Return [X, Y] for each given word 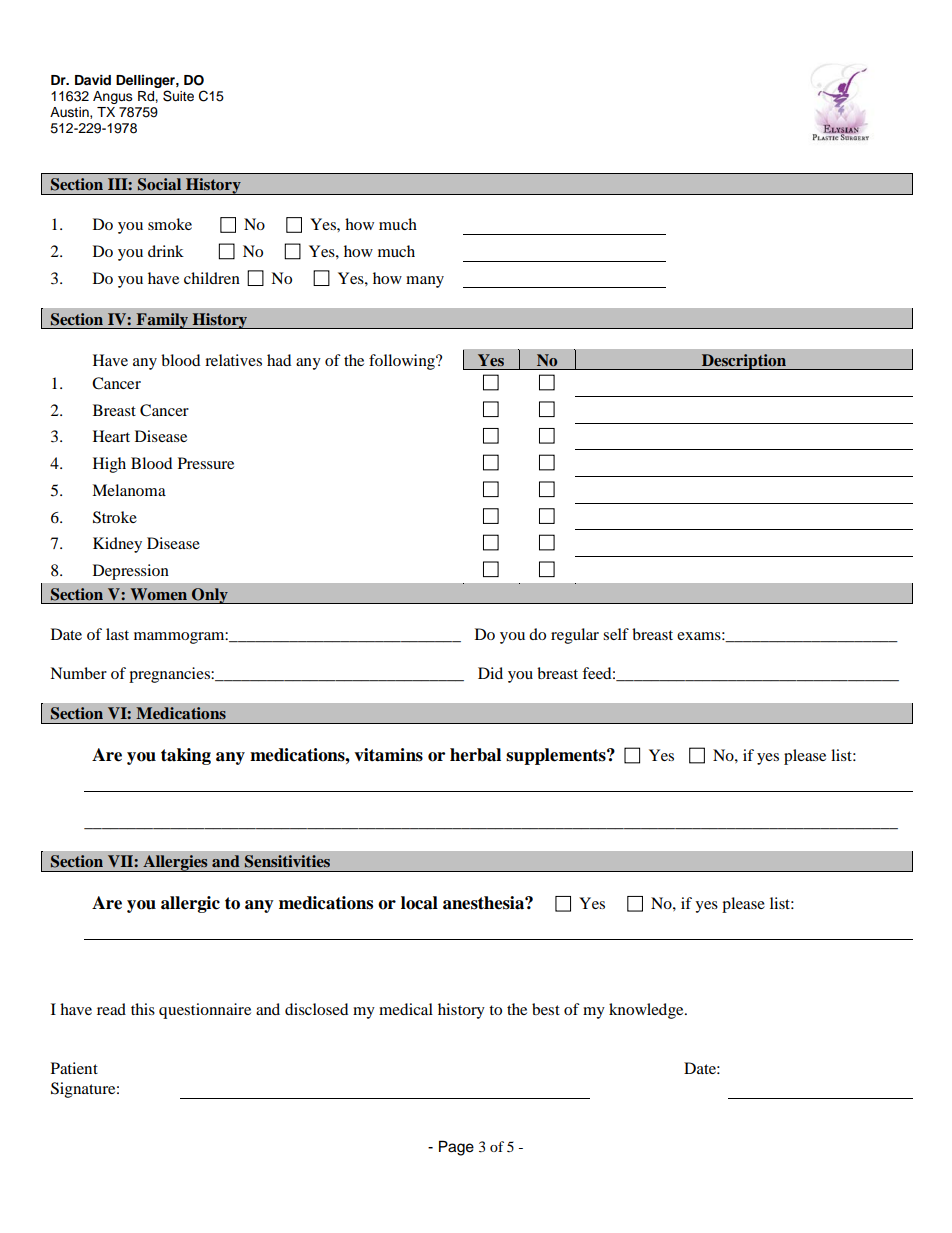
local [419, 903]
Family [162, 321]
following [403, 362]
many [425, 282]
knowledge [647, 1011]
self [616, 634]
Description [744, 362]
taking [186, 756]
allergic [190, 904]
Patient [74, 1068]
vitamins [388, 755]
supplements [557, 756]
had [279, 360]
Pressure [206, 463]
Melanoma [129, 490]
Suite [178, 96]
